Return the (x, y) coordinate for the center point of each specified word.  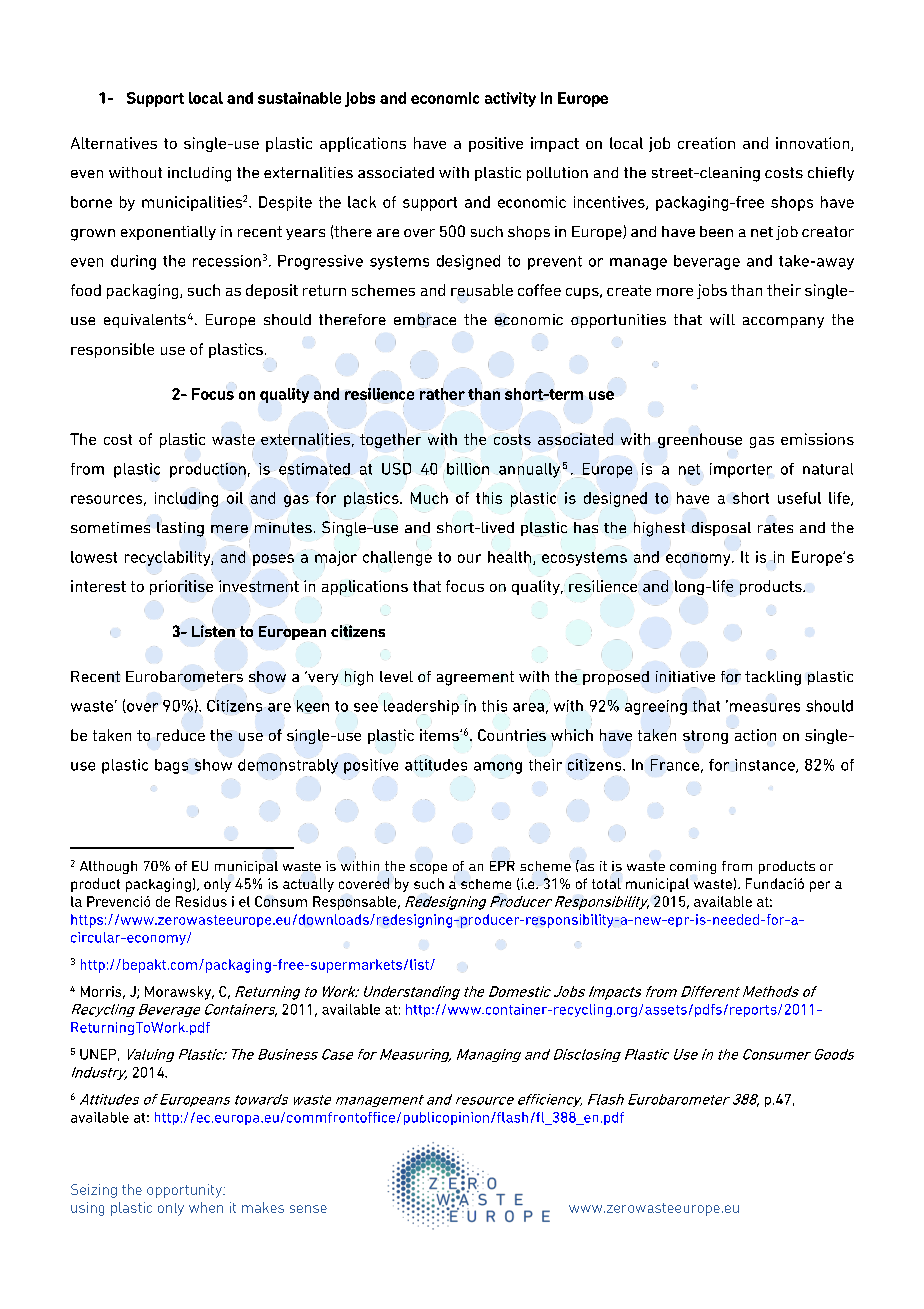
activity (510, 99)
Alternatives (114, 143)
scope (428, 869)
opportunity (185, 1191)
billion (468, 469)
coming (693, 867)
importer (741, 470)
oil (235, 498)
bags (171, 766)
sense (308, 1209)
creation (706, 143)
